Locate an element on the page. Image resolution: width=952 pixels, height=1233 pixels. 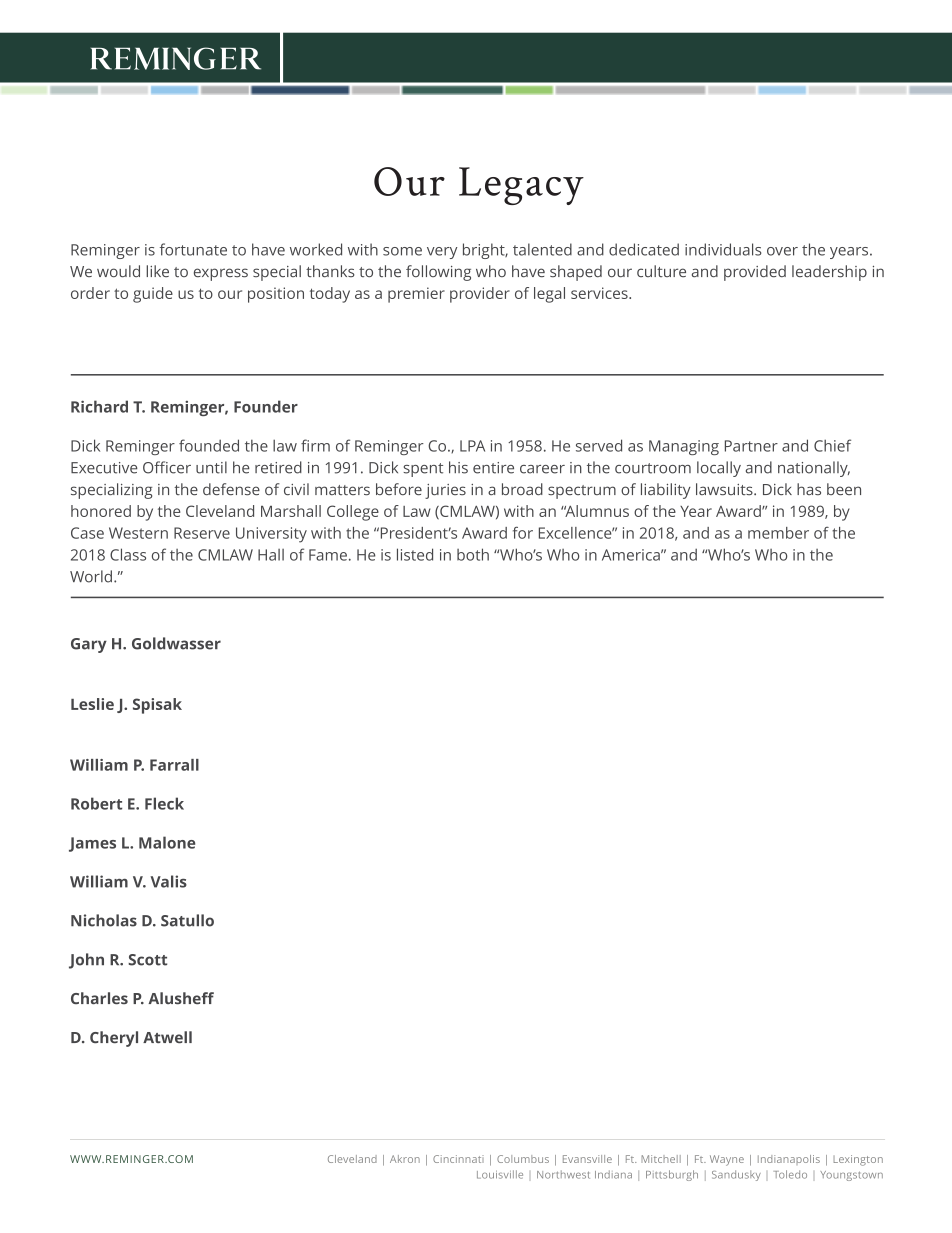
over is located at coordinates (782, 251).
